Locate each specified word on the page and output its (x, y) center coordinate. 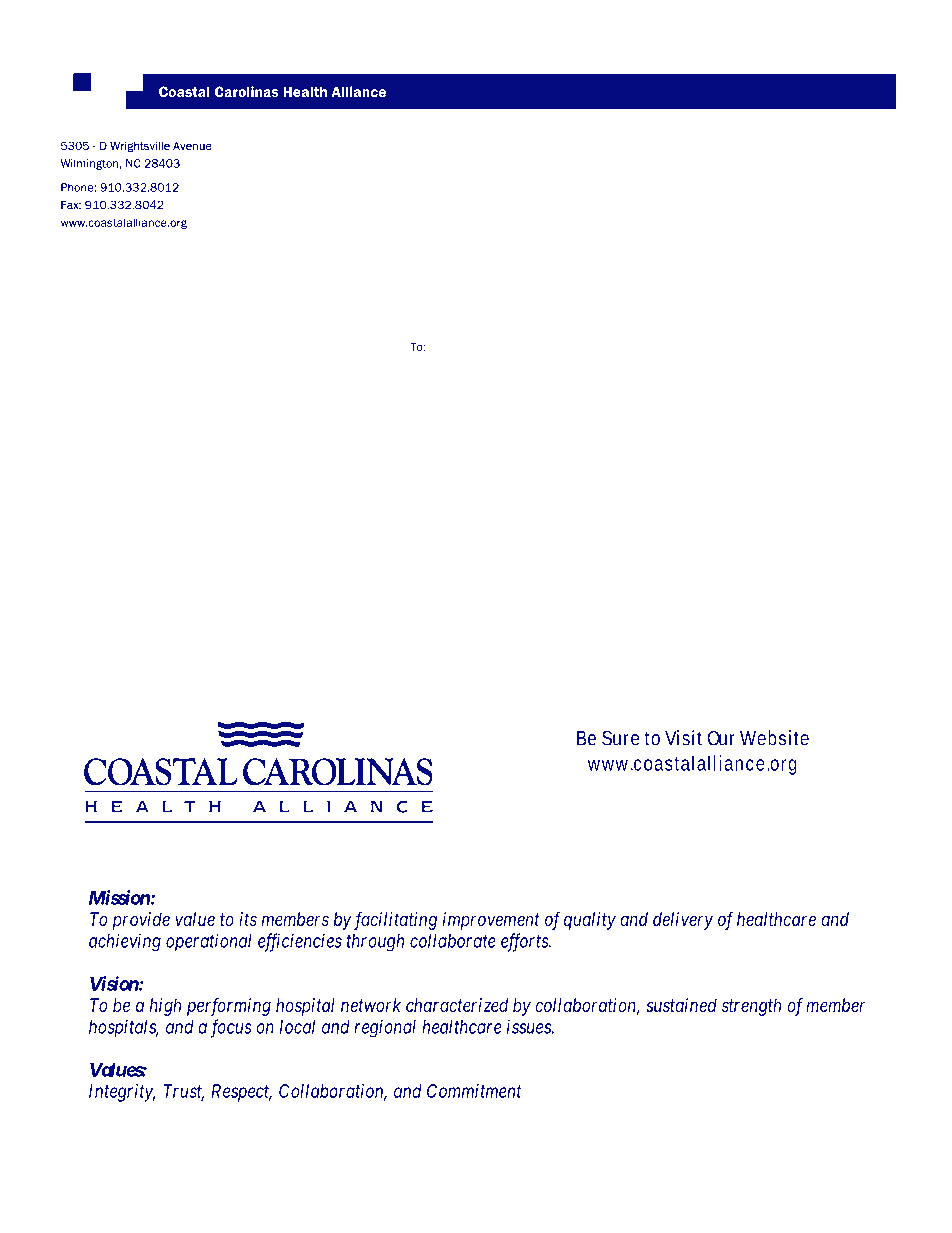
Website (774, 738)
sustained (681, 1005)
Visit (683, 738)
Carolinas (247, 91)
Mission (120, 897)
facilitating (395, 921)
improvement (491, 921)
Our (721, 738)
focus (231, 1028)
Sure (620, 738)
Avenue (192, 145)
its (248, 919)
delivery (683, 921)
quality (590, 921)
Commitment (474, 1091)
